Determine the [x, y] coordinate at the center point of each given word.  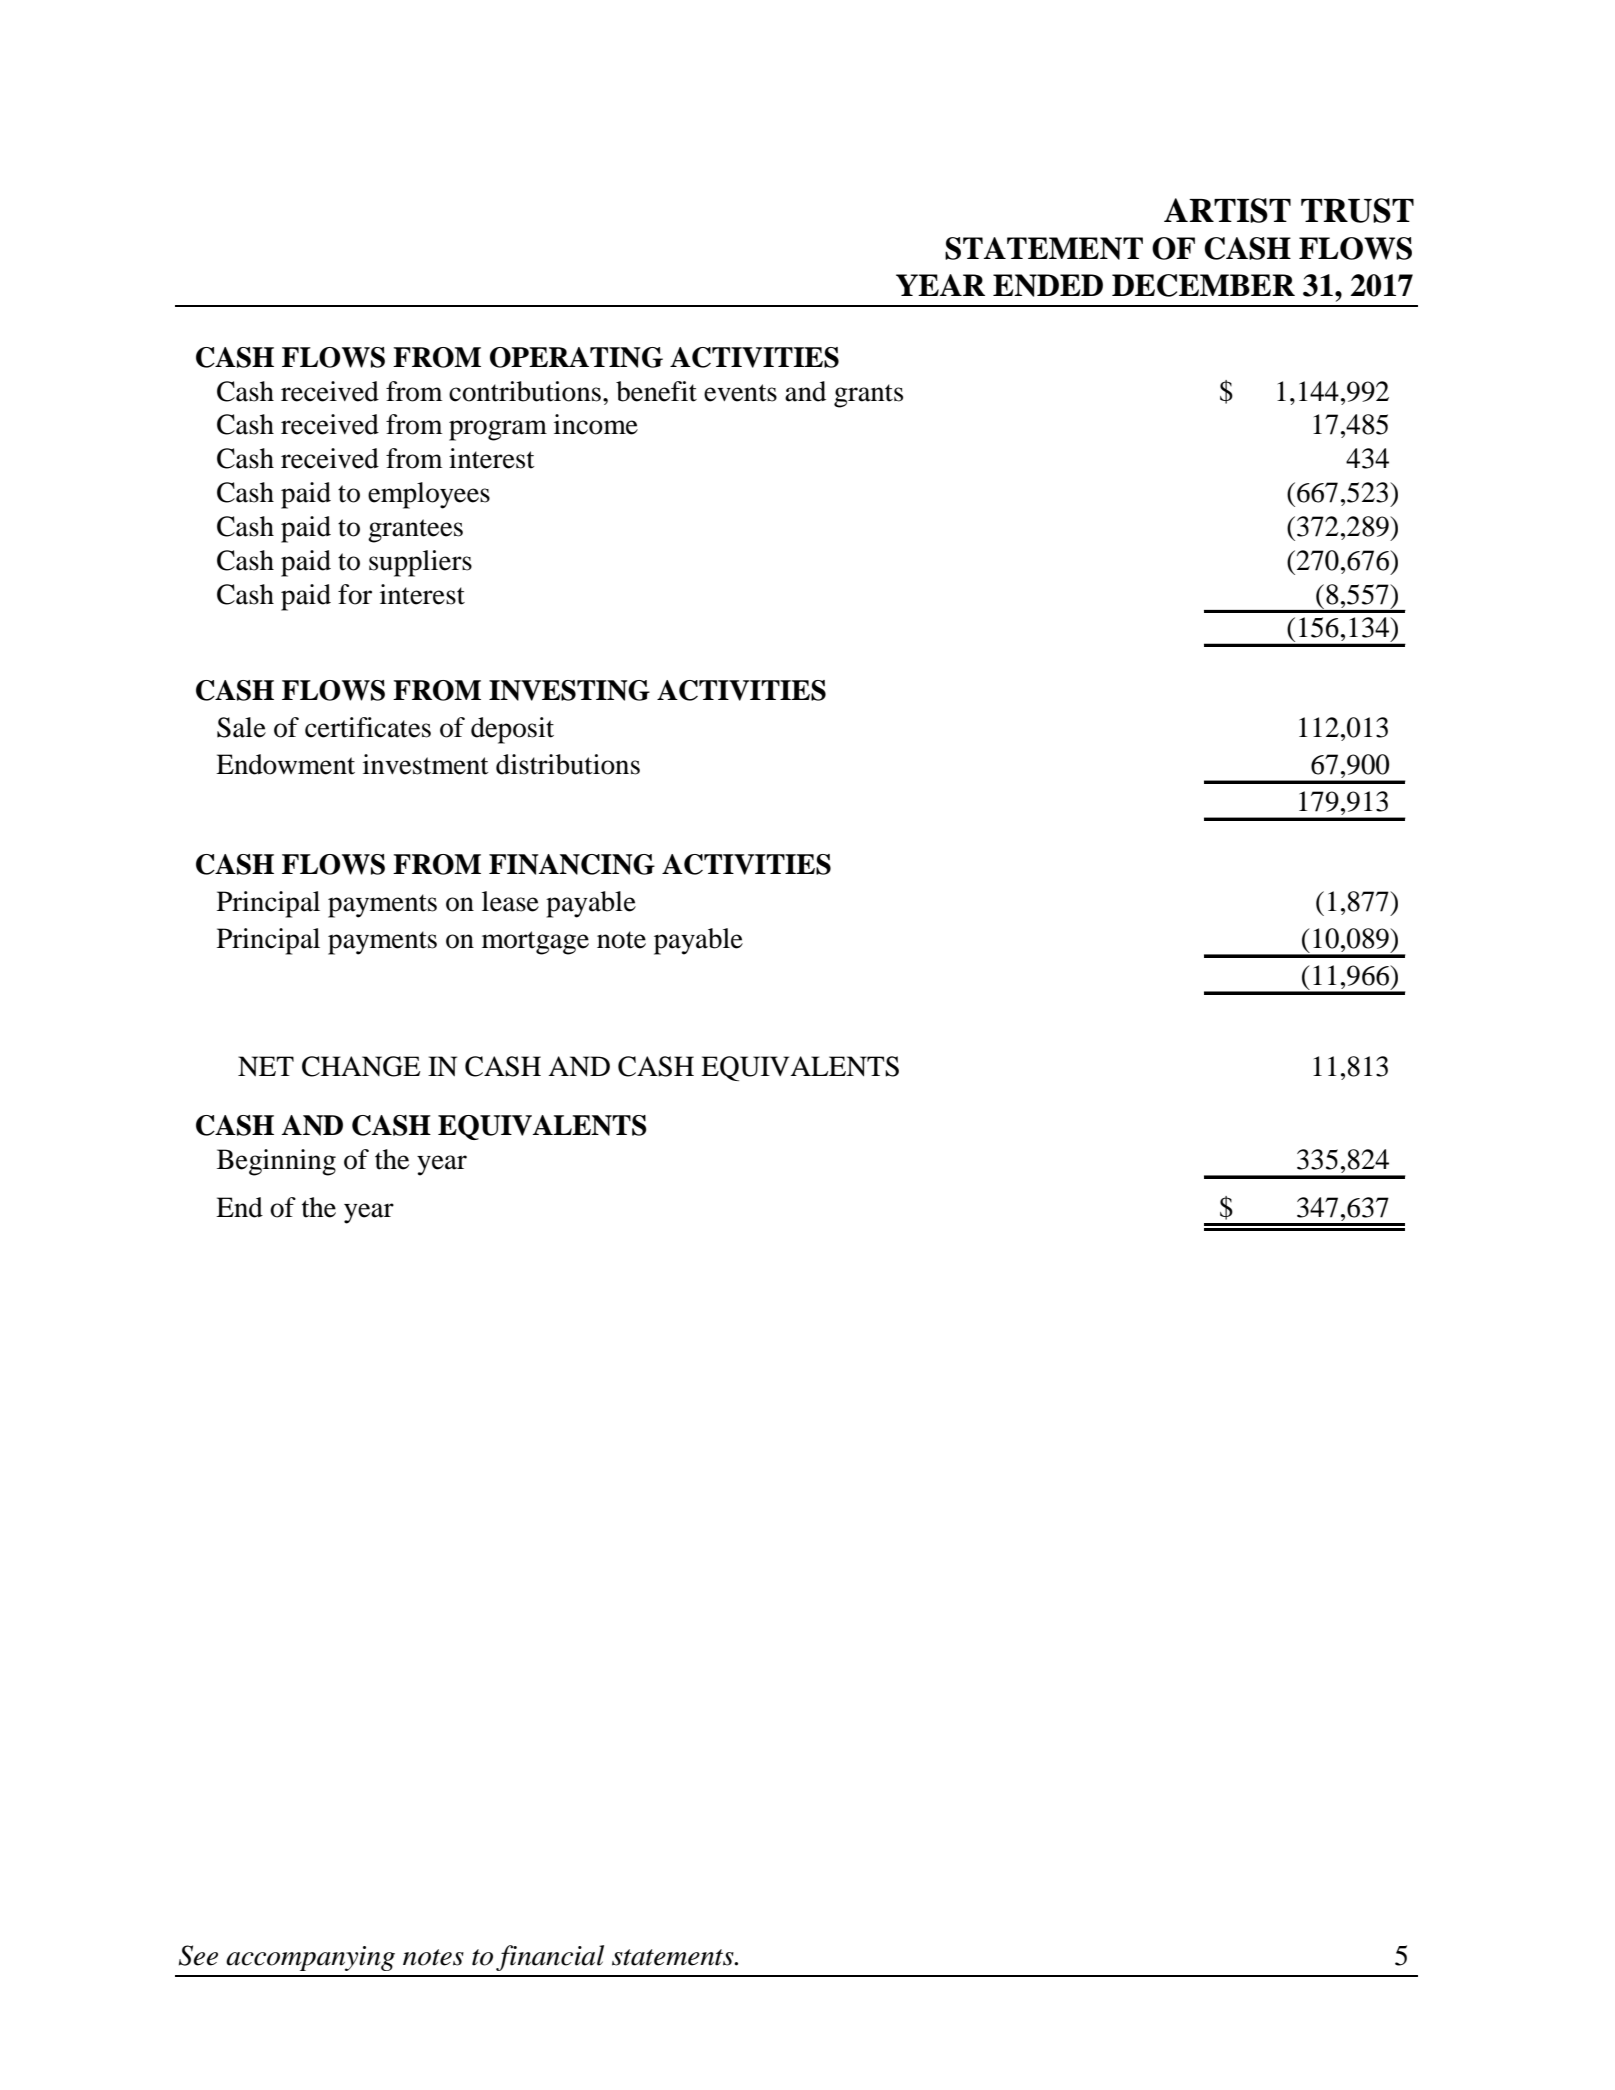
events [740, 393]
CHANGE [361, 1066]
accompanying [310, 1958]
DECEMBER [1203, 285]
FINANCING [572, 864]
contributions [525, 391]
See [198, 1955]
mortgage [535, 943]
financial [550, 1958]
